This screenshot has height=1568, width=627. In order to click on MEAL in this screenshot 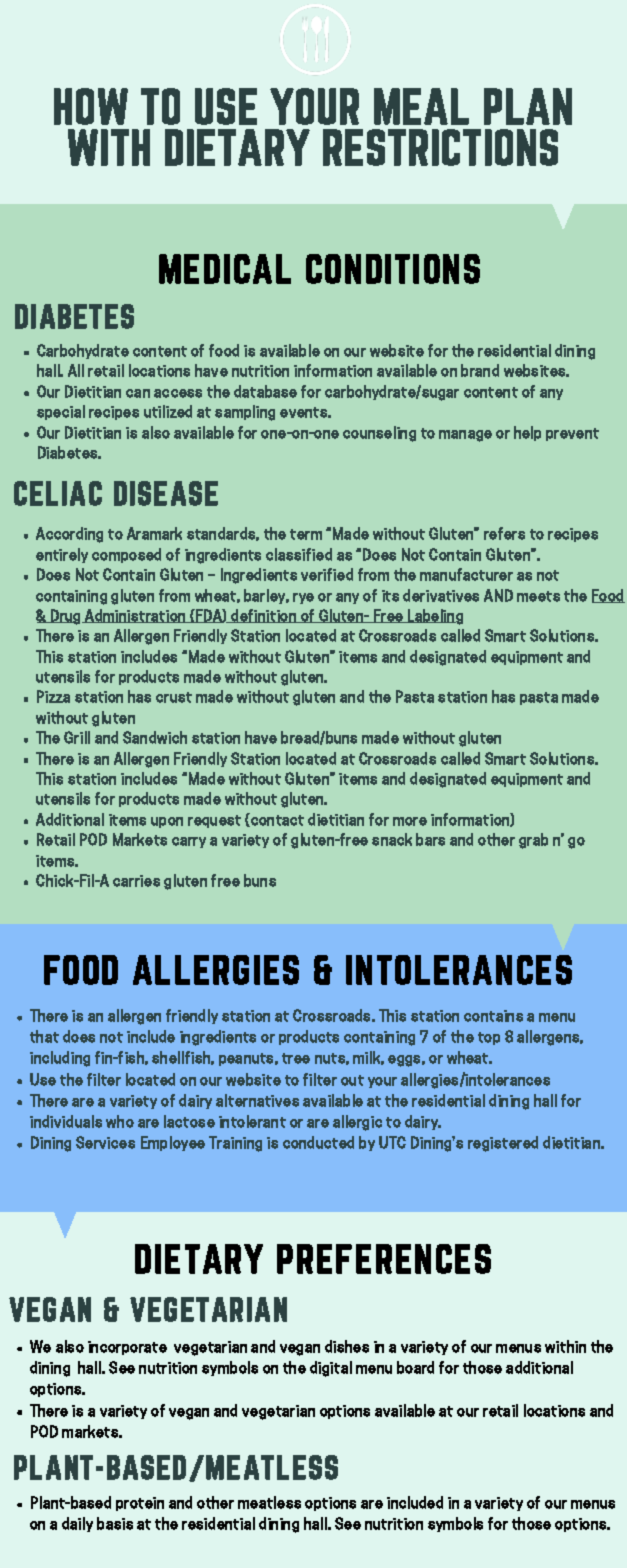, I will do `click(421, 106)`.
